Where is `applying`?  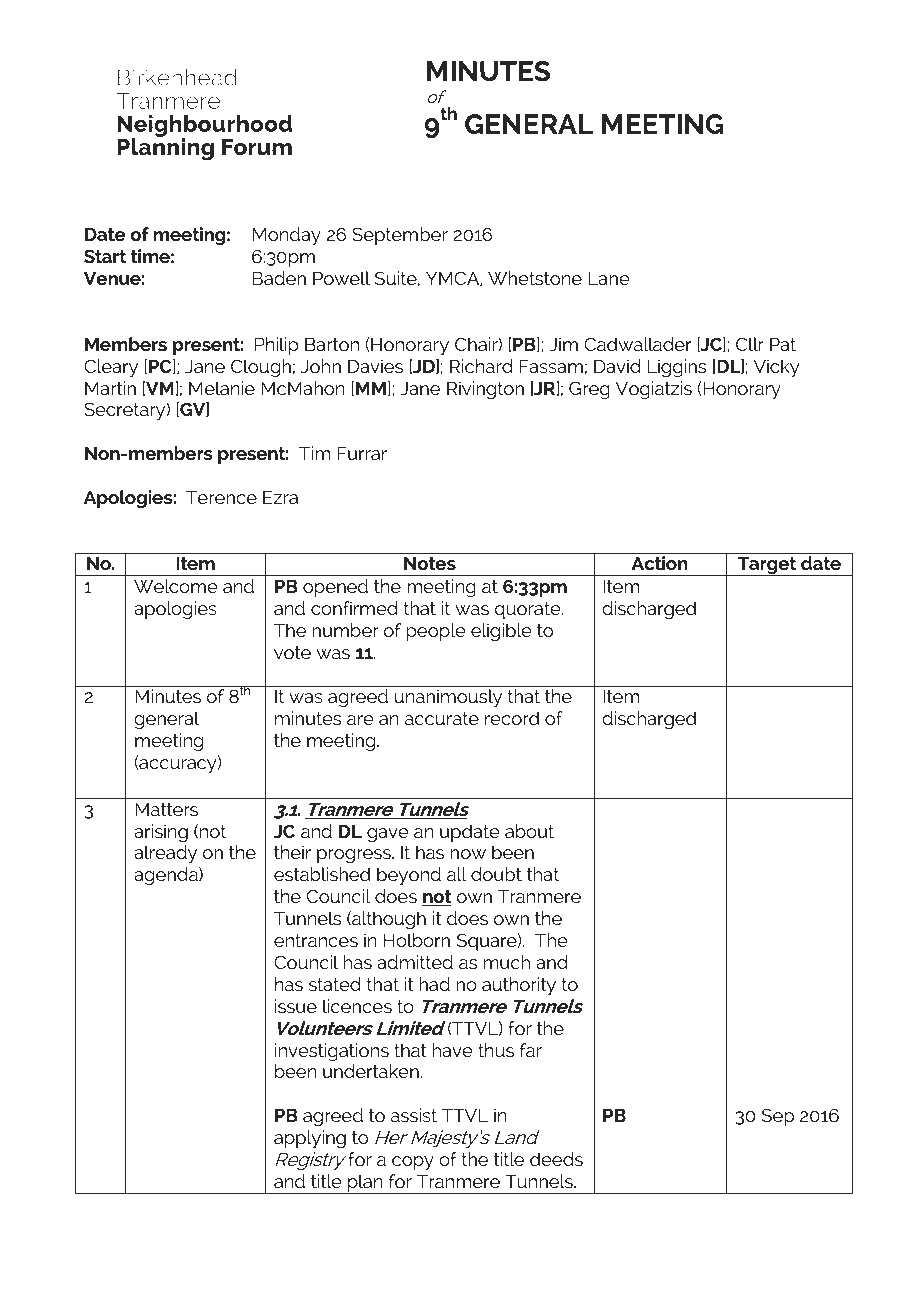 applying is located at coordinates (310, 1139).
